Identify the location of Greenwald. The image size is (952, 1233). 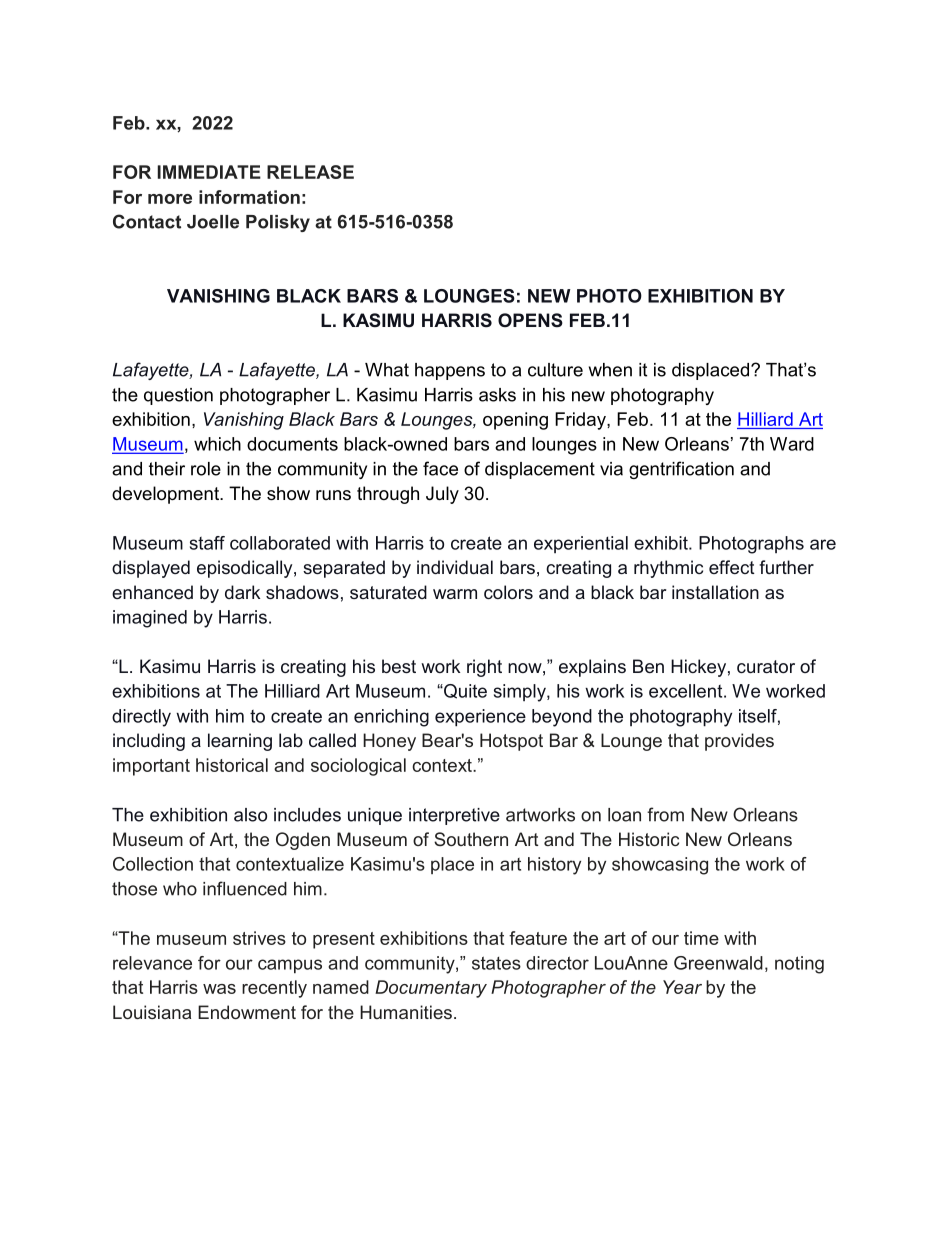
(718, 963).
